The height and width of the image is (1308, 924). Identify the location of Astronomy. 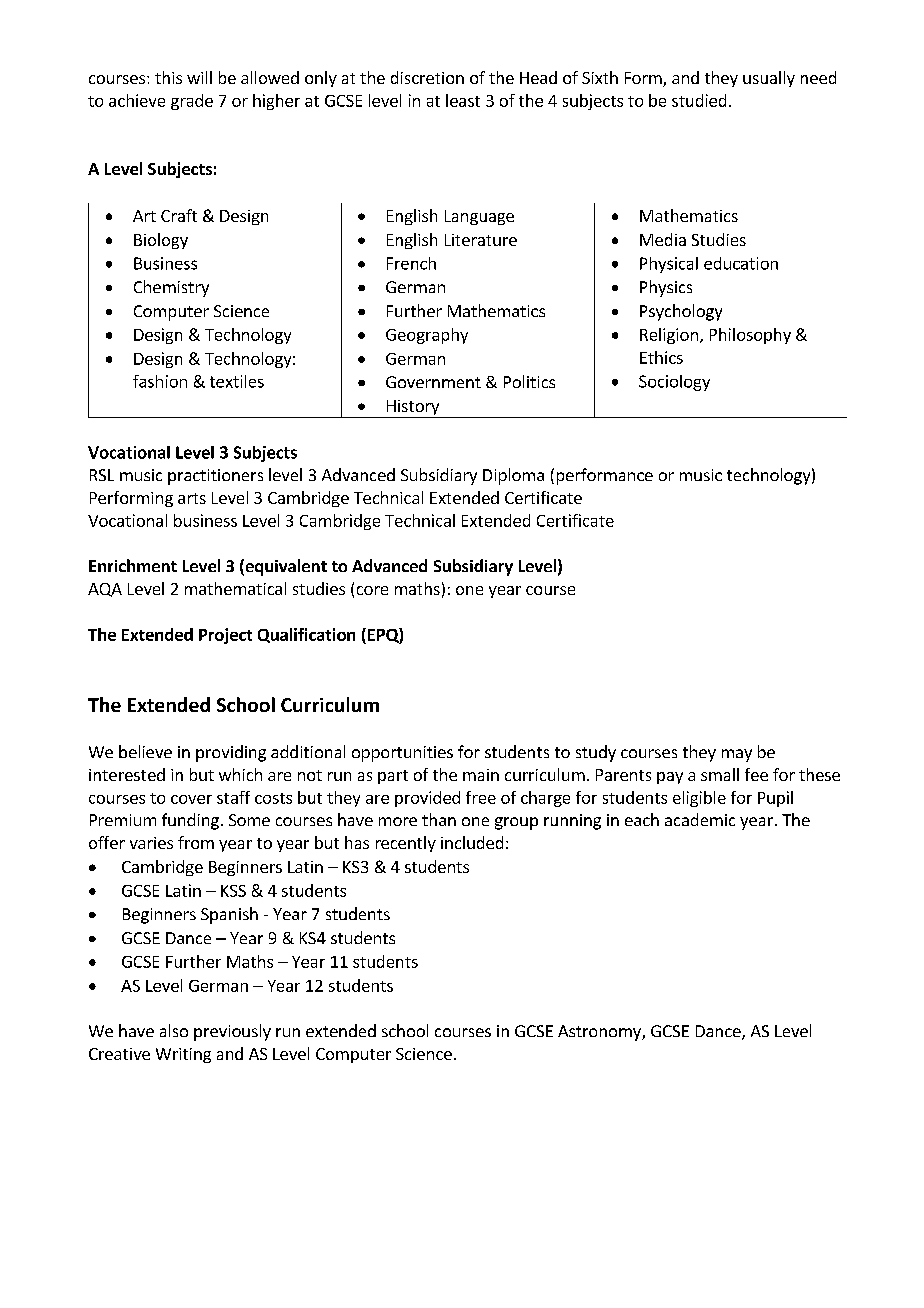
(600, 1033).
